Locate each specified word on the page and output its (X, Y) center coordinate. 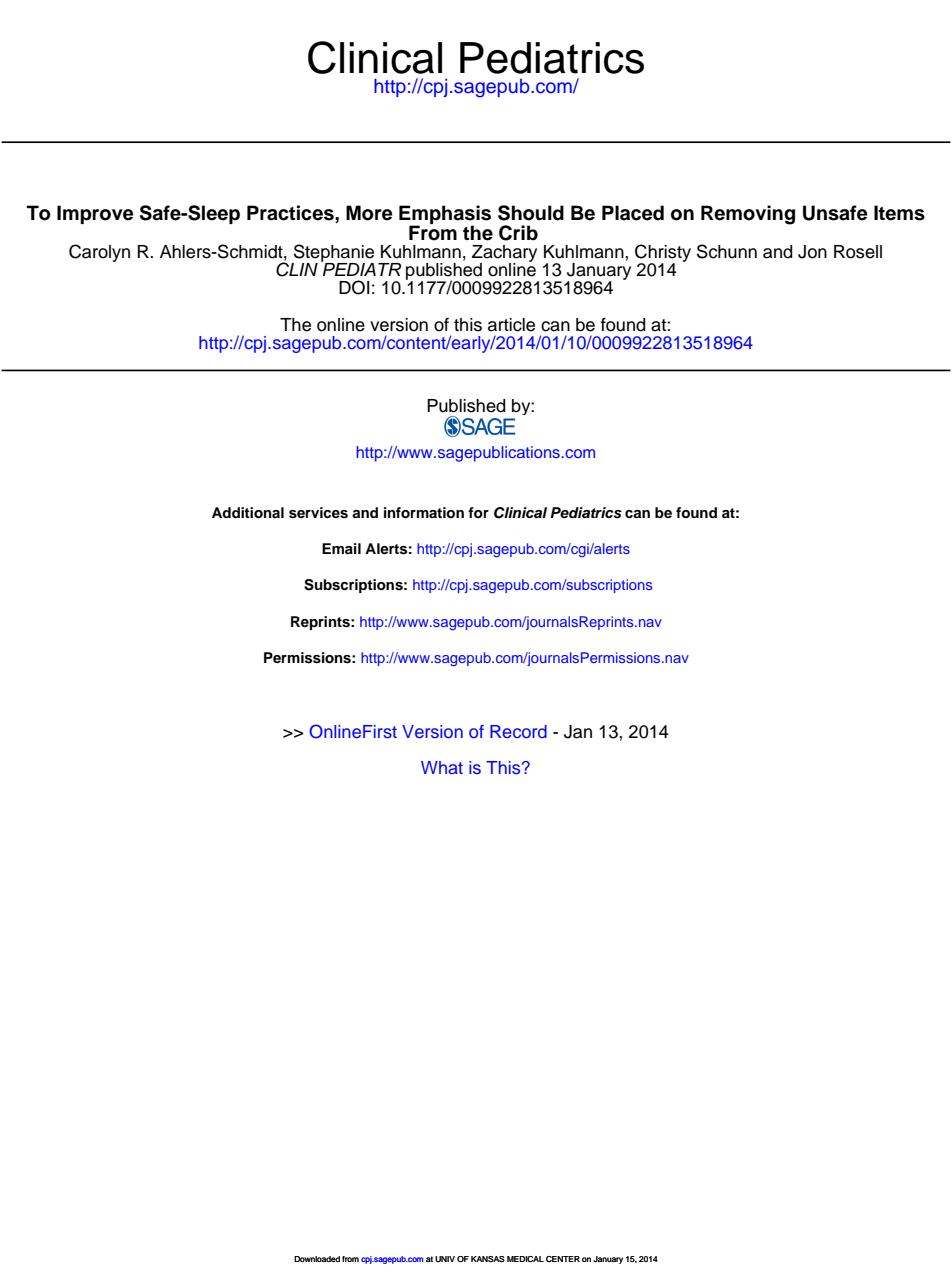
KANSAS (488, 1259)
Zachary (504, 254)
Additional (248, 513)
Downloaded (317, 1259)
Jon (812, 252)
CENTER (563, 1259)
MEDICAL (525, 1259)
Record (518, 731)
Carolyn (99, 253)
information (424, 513)
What (442, 767)
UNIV (445, 1259)
